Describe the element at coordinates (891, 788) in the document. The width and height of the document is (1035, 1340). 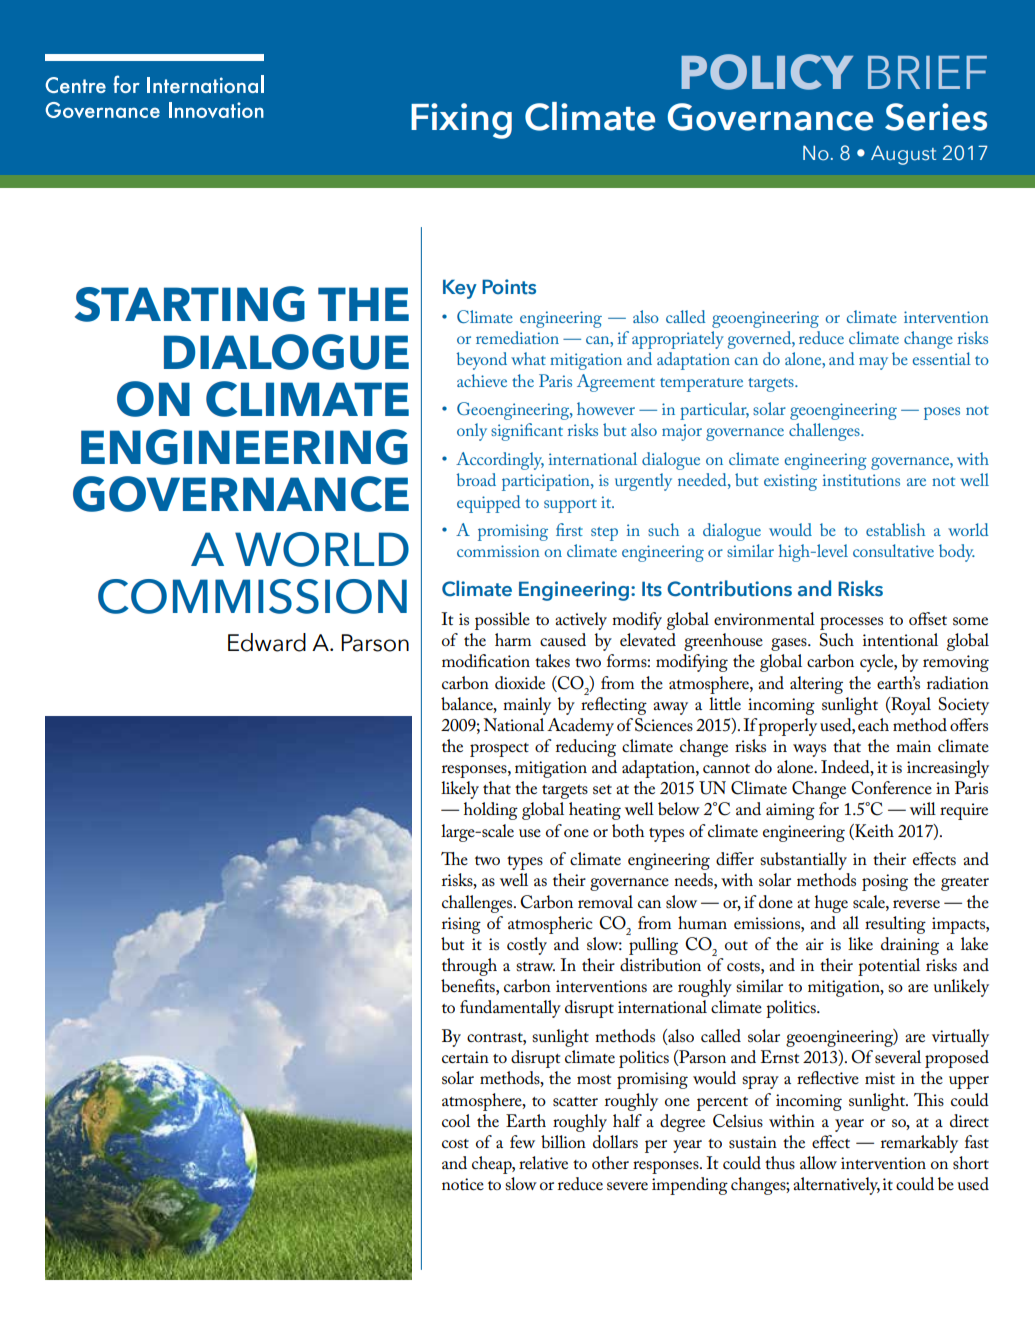
I see `Conference` at that location.
